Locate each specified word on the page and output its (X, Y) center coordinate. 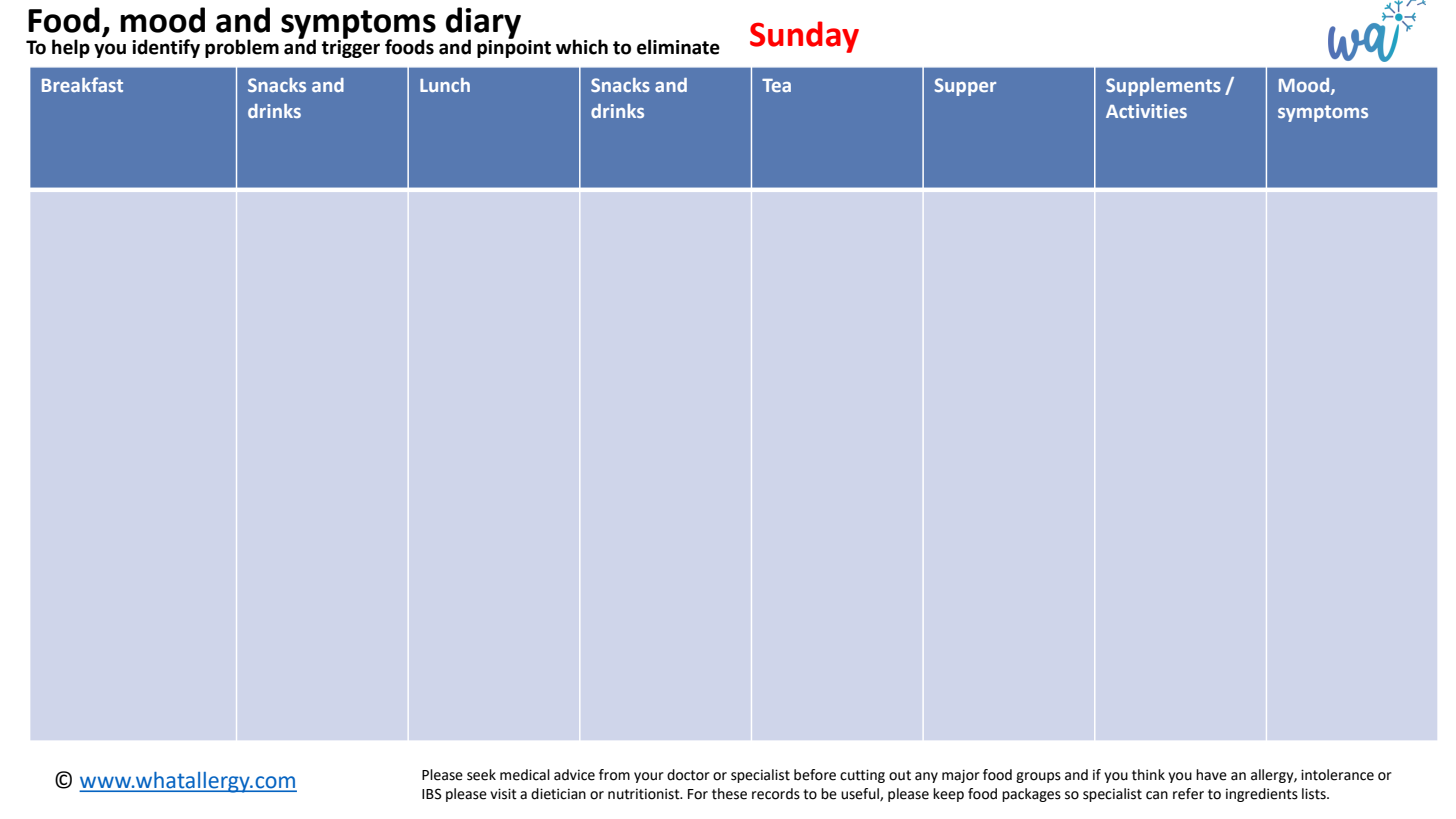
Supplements (1163, 87)
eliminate (678, 47)
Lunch (445, 85)
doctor (688, 775)
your (649, 777)
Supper (965, 87)
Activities (1146, 111)
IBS (432, 794)
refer (1188, 794)
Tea (776, 85)
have (1211, 775)
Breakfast (82, 84)
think (1148, 775)
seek (481, 775)
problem (242, 48)
